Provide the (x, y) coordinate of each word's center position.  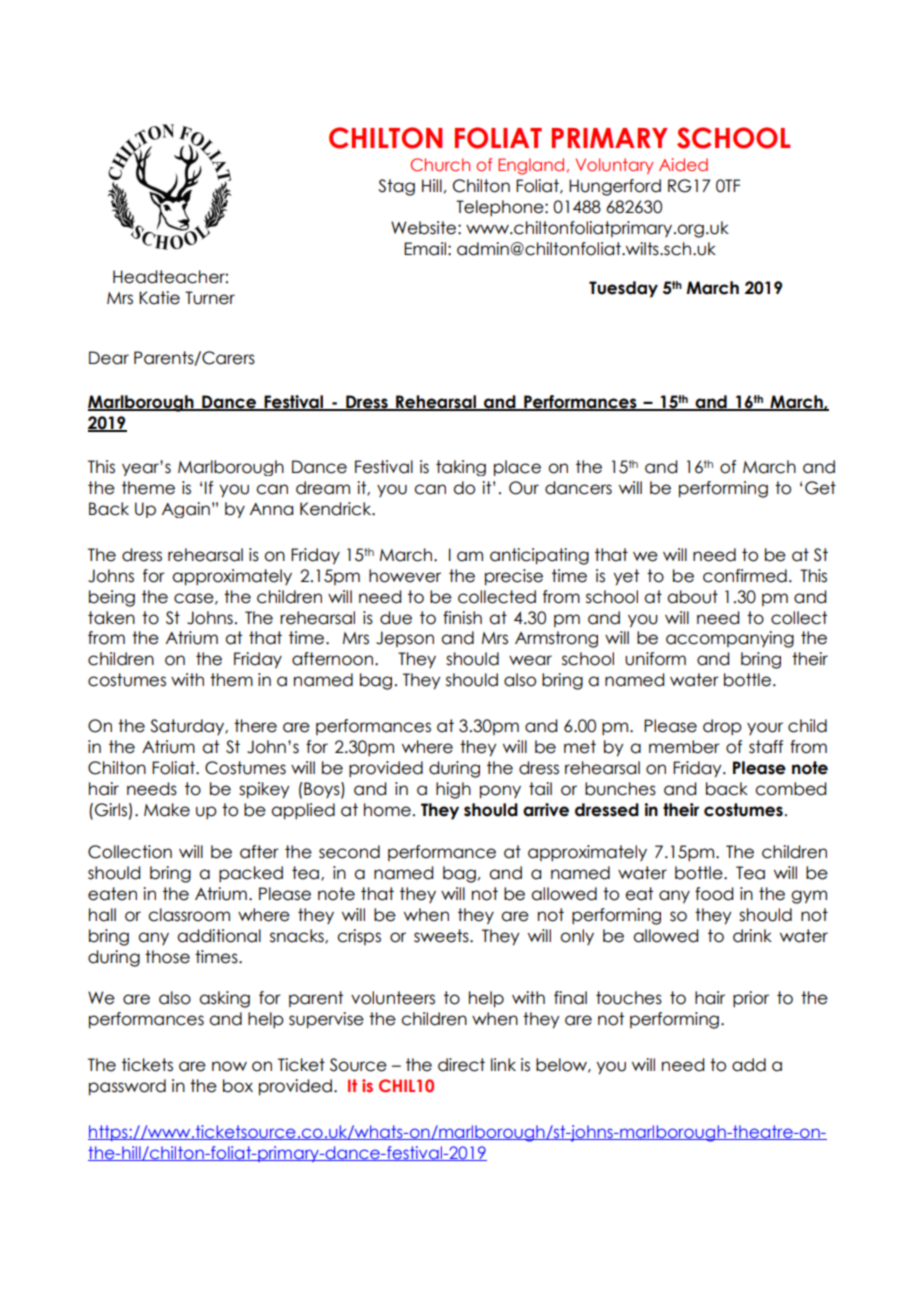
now (229, 1066)
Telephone (501, 208)
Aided (683, 164)
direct (461, 1065)
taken (111, 618)
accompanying (730, 639)
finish (462, 618)
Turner (210, 298)
